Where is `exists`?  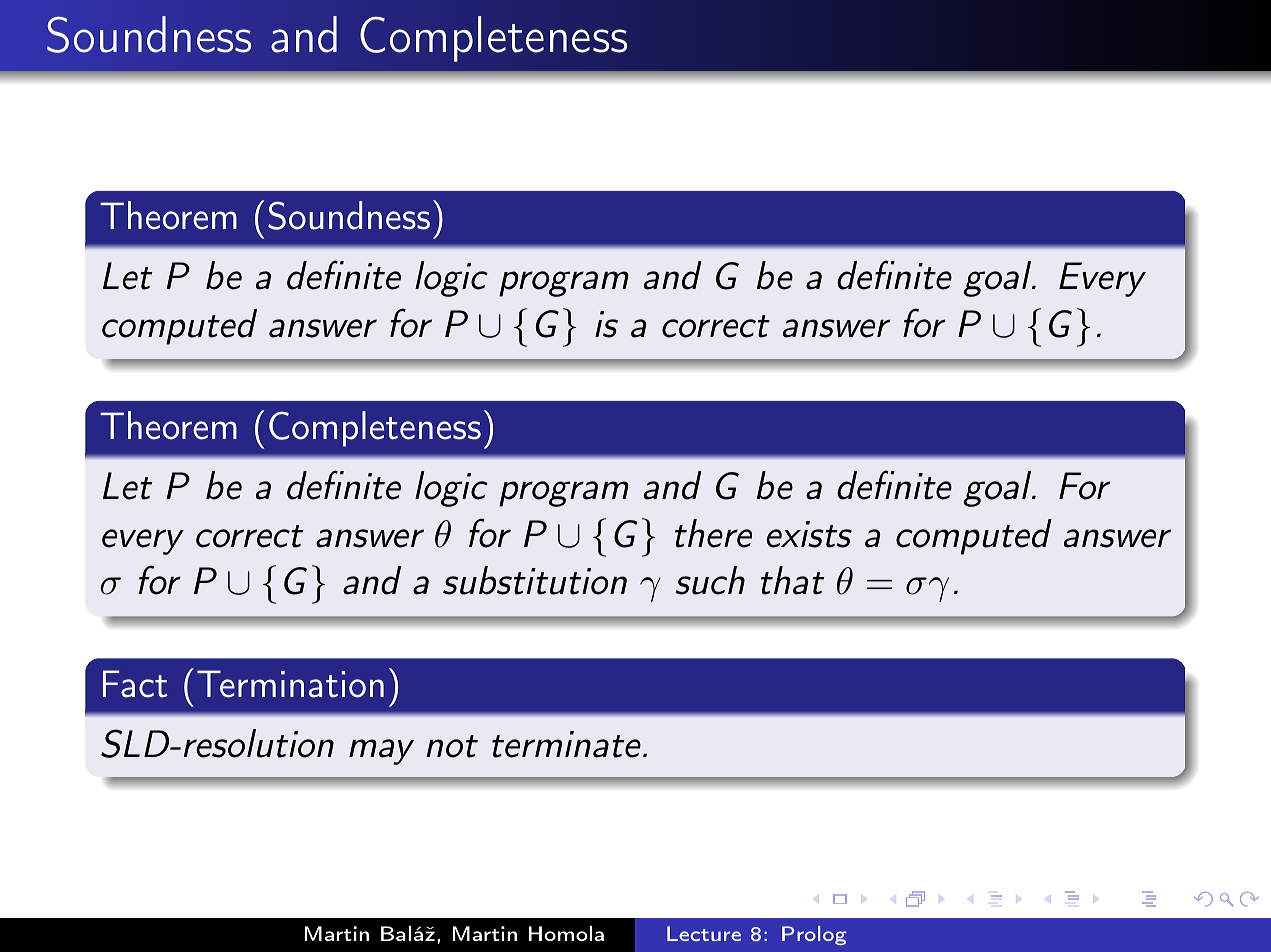 exists is located at coordinates (809, 534).
